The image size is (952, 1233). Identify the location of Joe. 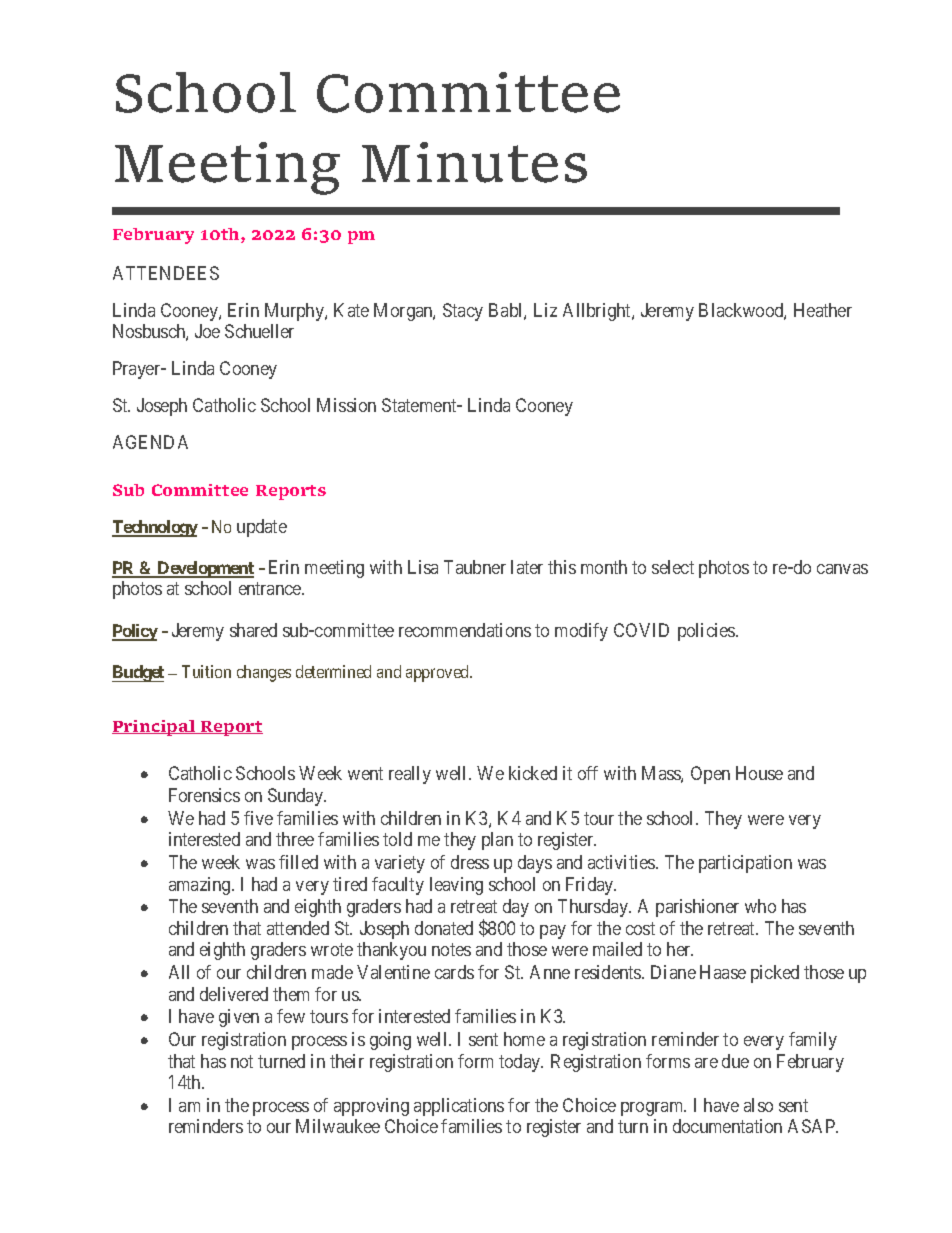
(207, 331).
